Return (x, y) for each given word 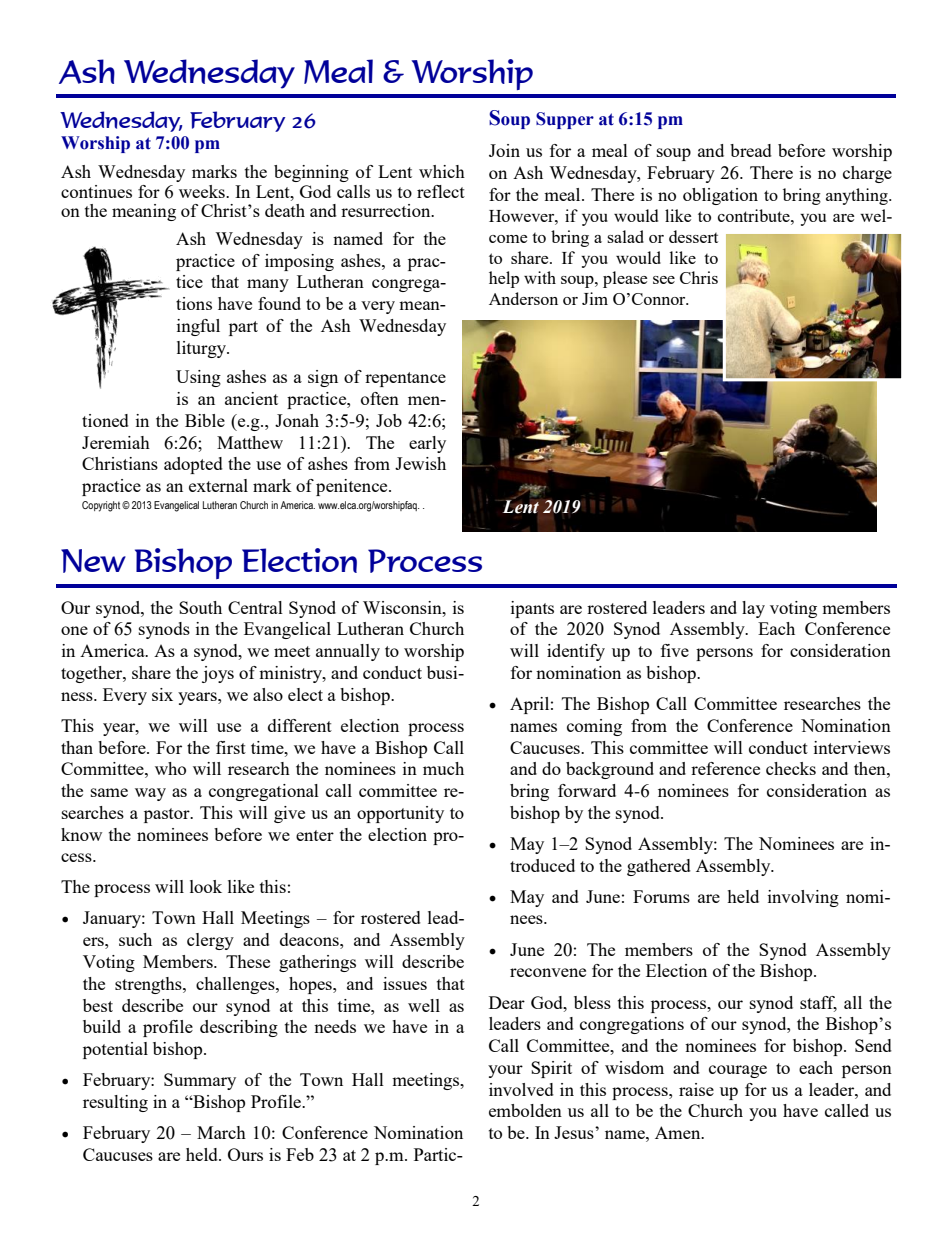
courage (738, 1071)
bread (751, 150)
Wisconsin (403, 607)
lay (753, 609)
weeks (203, 191)
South (200, 607)
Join (504, 150)
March (221, 1132)
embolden (525, 1110)
